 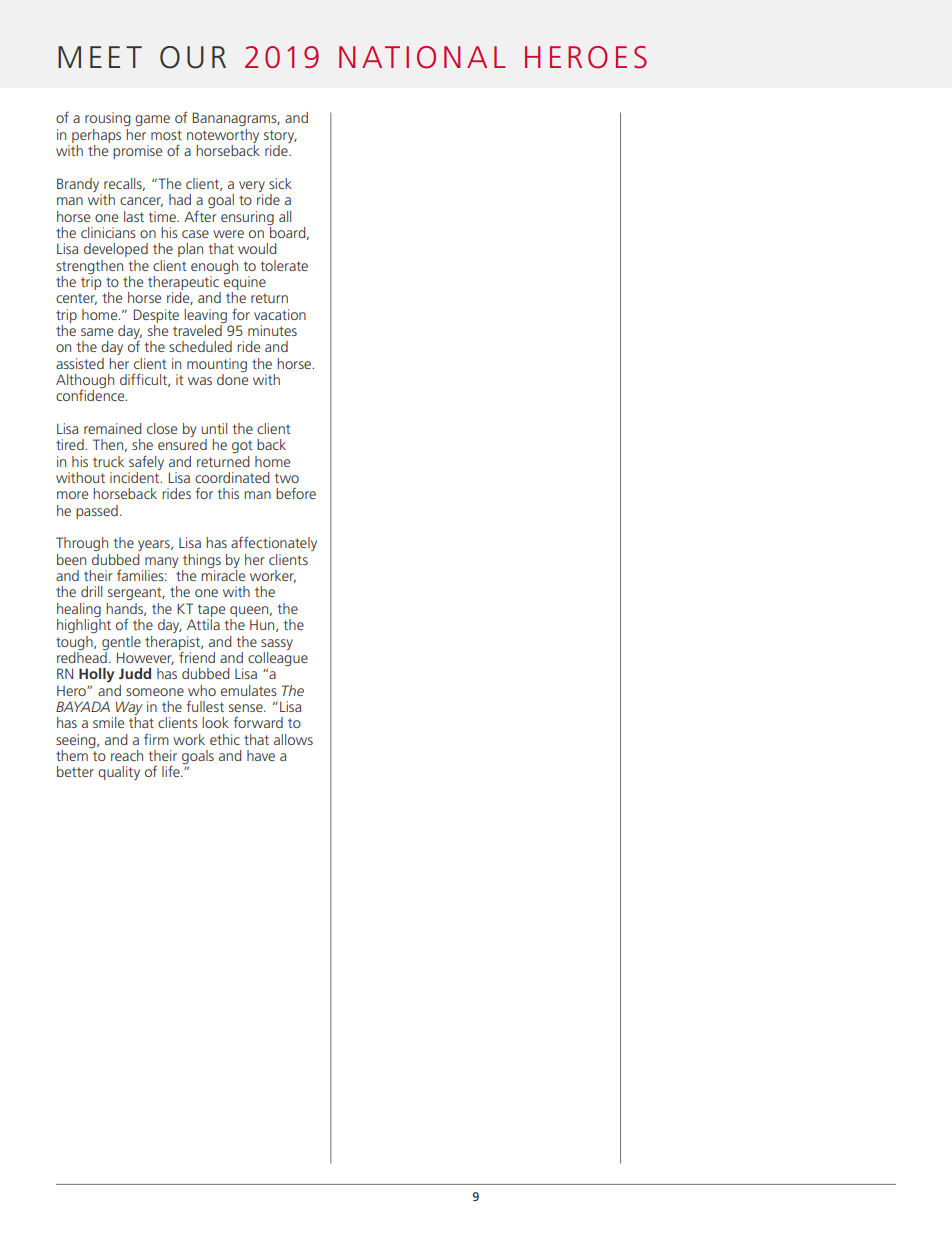 I want to click on smile, so click(x=108, y=722).
